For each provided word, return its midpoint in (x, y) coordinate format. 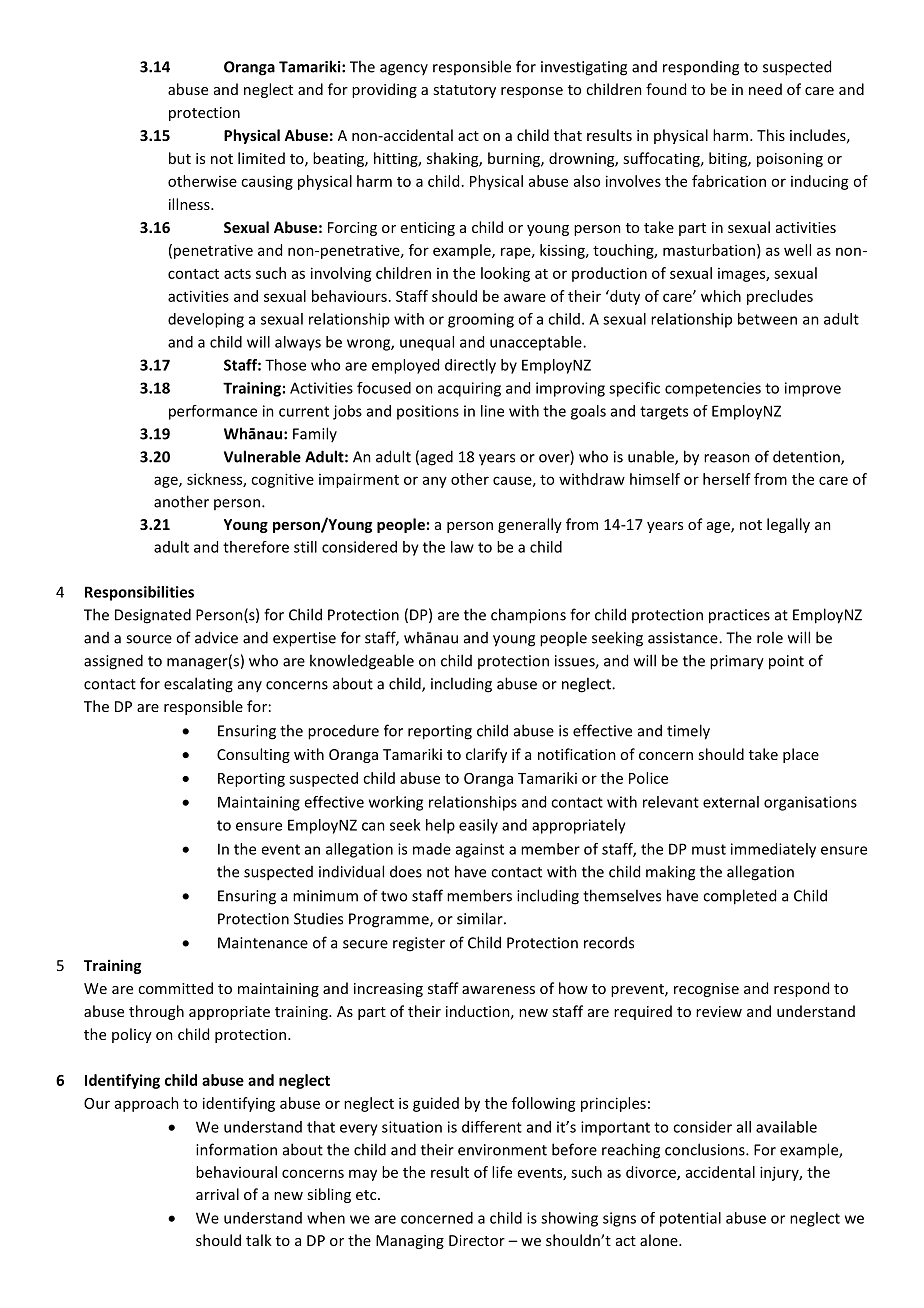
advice (216, 637)
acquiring (469, 389)
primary (737, 662)
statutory (464, 91)
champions (528, 616)
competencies (713, 389)
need (765, 89)
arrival (217, 1194)
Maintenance (263, 943)
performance (213, 412)
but (180, 158)
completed (739, 897)
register (419, 944)
